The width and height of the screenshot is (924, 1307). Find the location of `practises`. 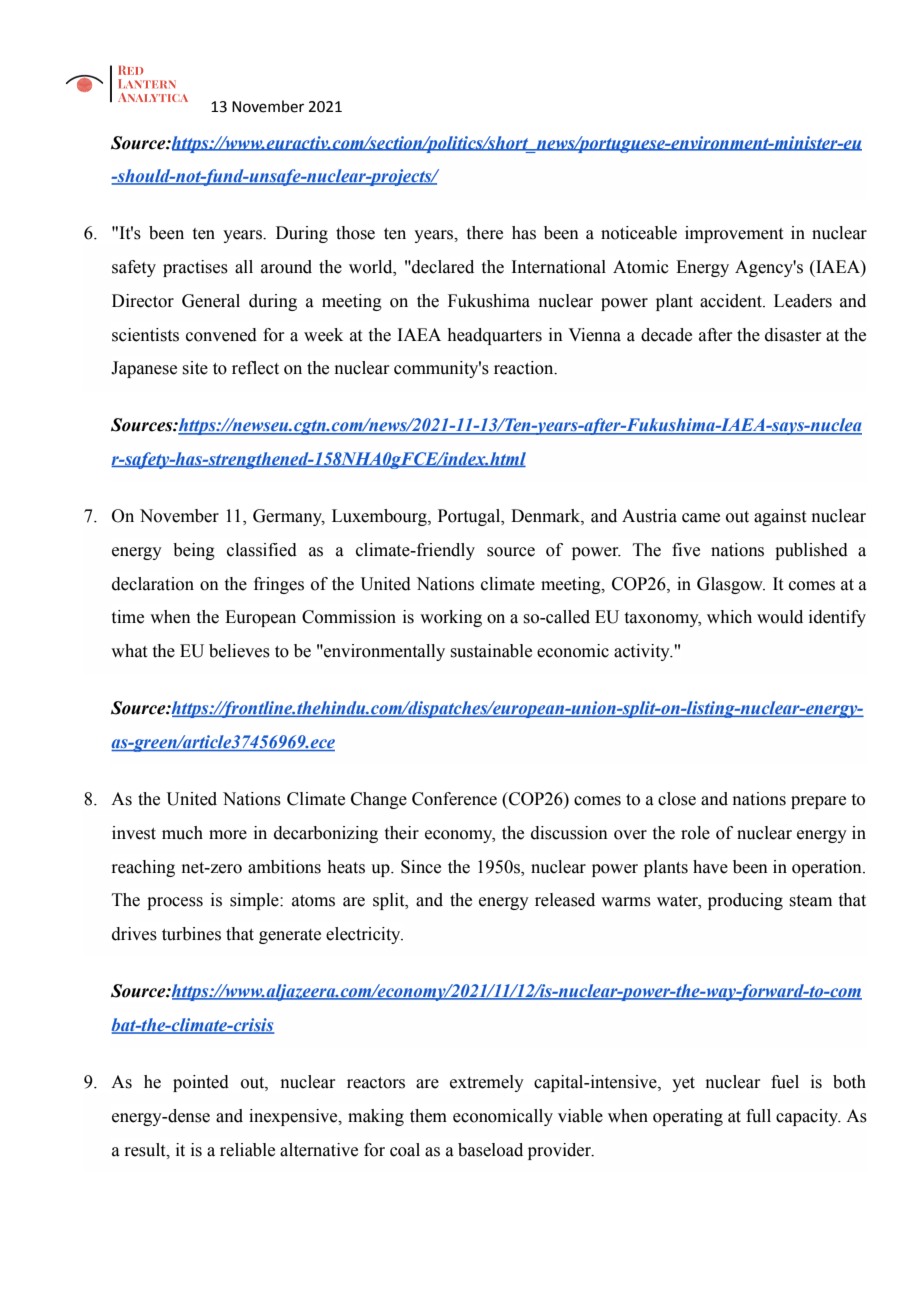

practises is located at coordinates (195, 268).
